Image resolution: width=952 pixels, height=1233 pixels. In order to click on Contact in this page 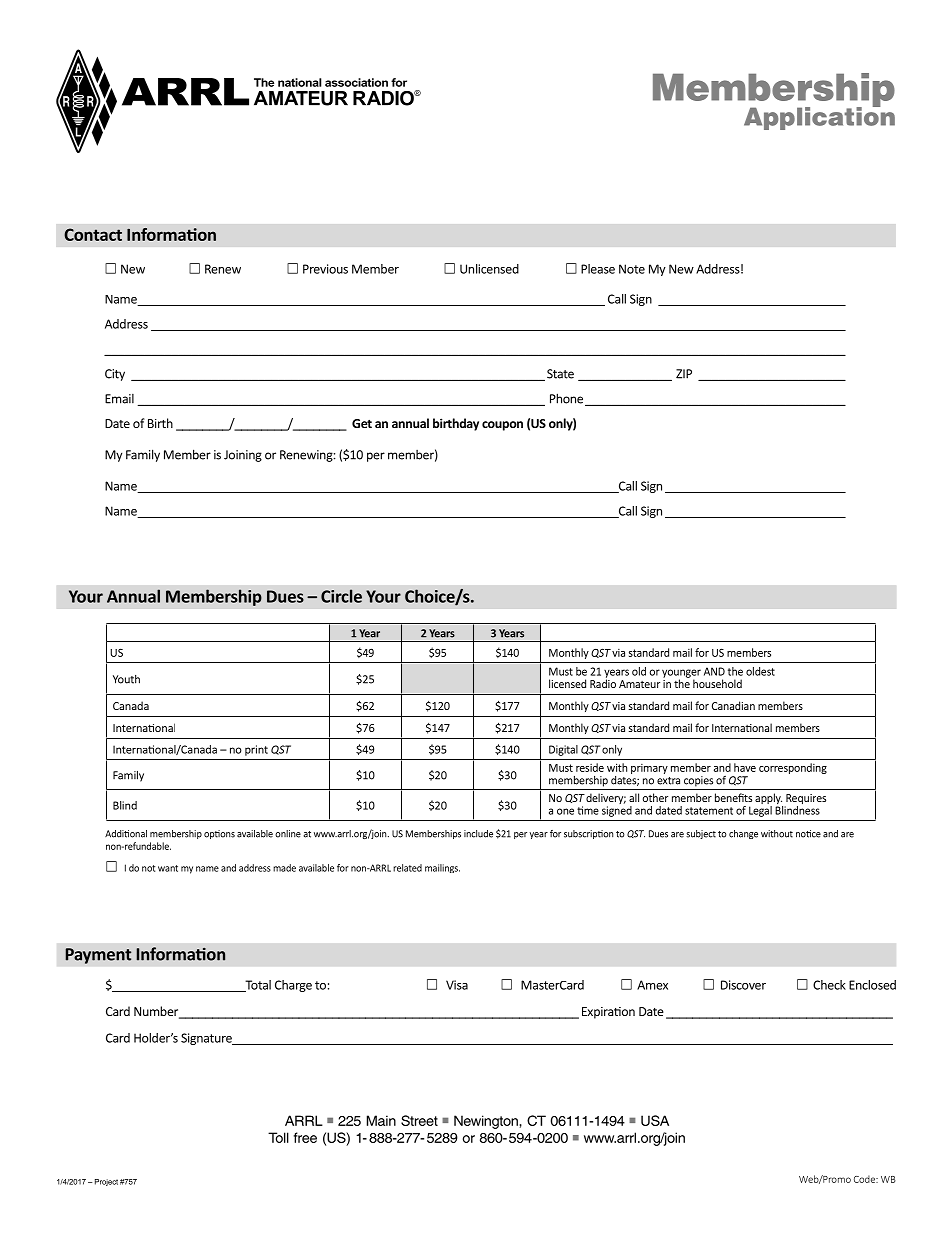, I will do `click(93, 234)`.
